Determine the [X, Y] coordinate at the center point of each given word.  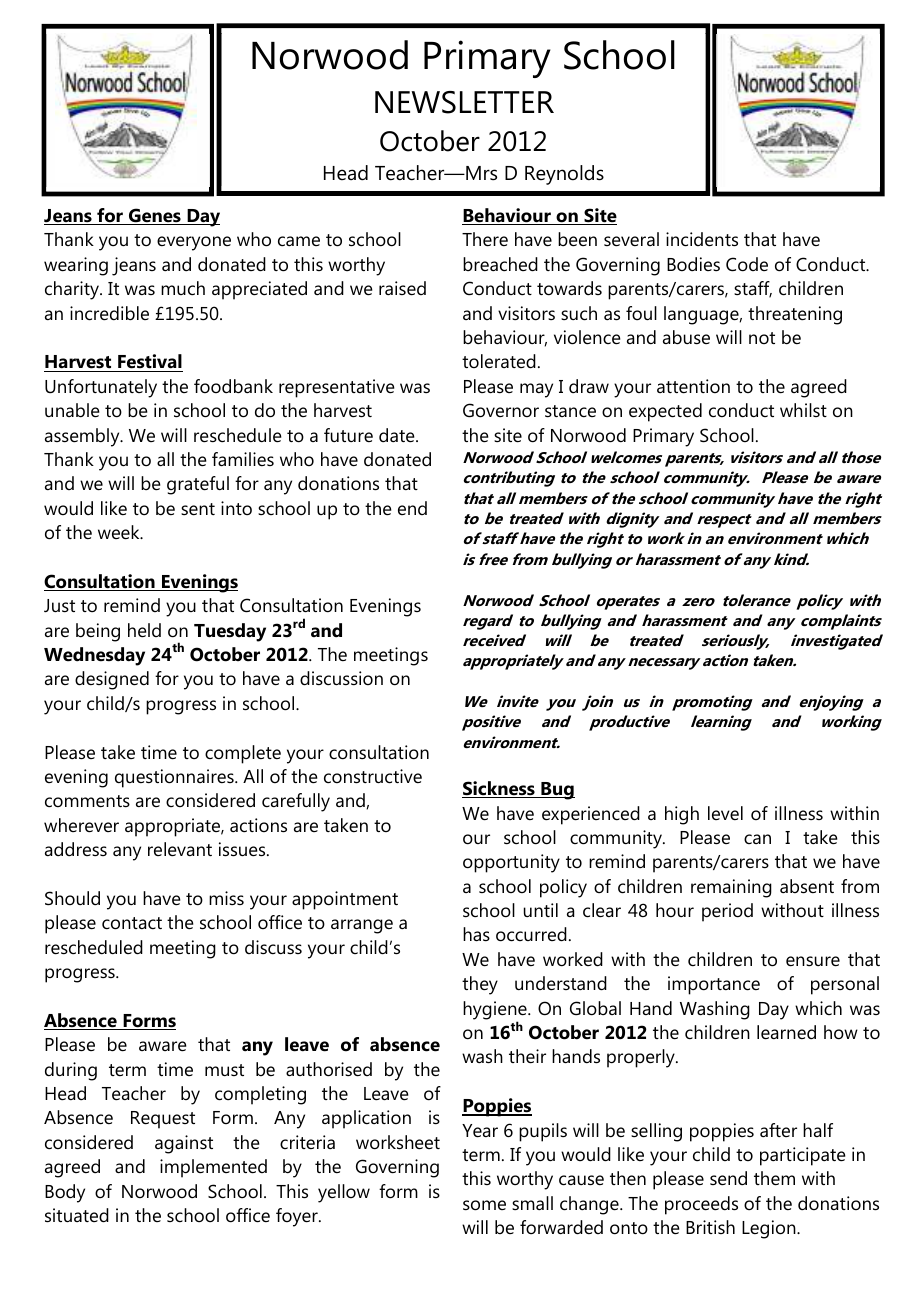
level [725, 813]
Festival [149, 363]
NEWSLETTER [464, 102]
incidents [702, 239]
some [484, 1205]
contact [132, 923]
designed [112, 680]
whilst [803, 410]
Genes [155, 216]
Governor [501, 410]
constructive [373, 776]
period [727, 912]
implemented [213, 1168]
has [476, 934]
